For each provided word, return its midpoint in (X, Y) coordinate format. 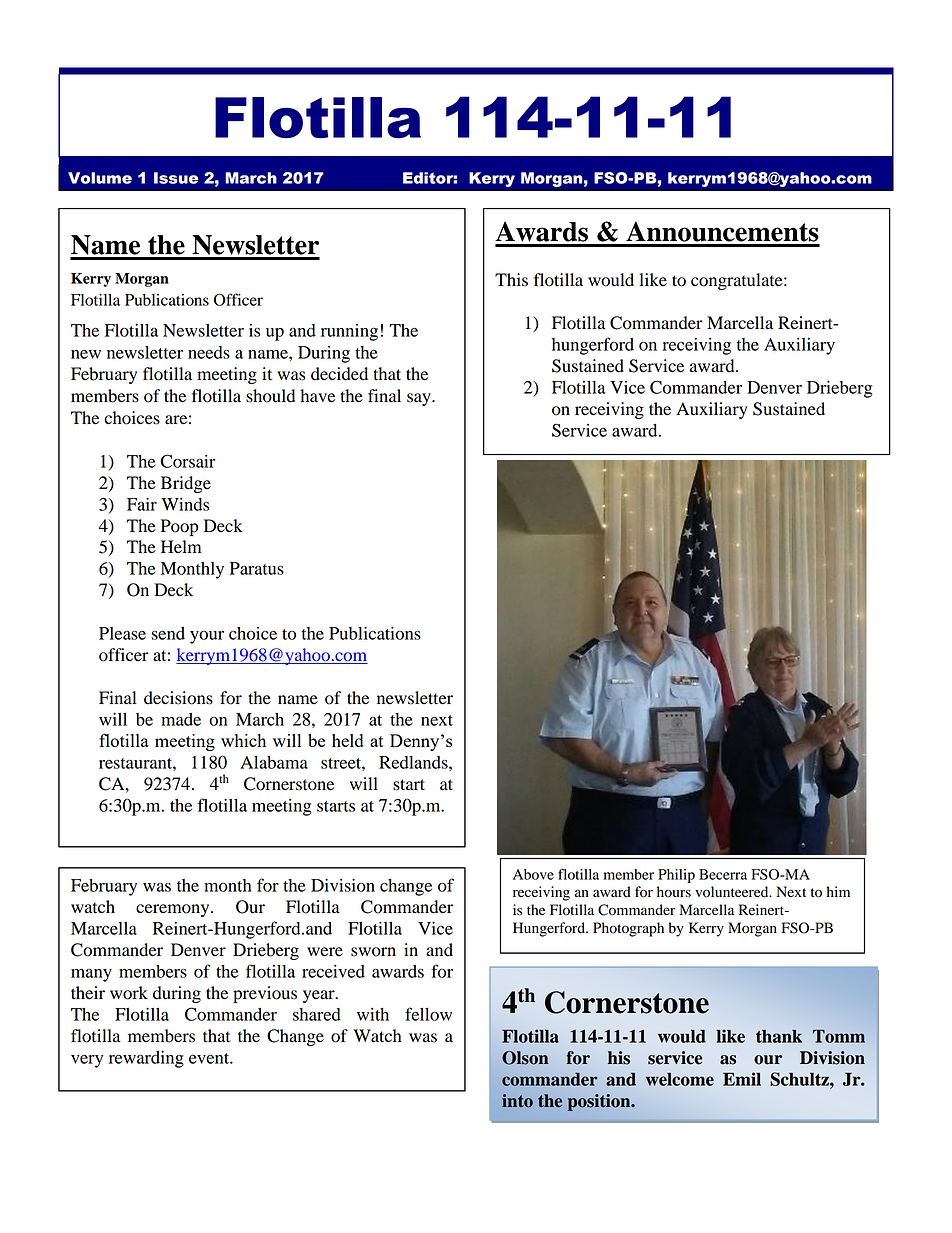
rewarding (146, 1059)
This (511, 280)
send (168, 633)
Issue (176, 178)
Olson (525, 1058)
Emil (742, 1079)
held (347, 740)
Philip (676, 876)
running (349, 332)
